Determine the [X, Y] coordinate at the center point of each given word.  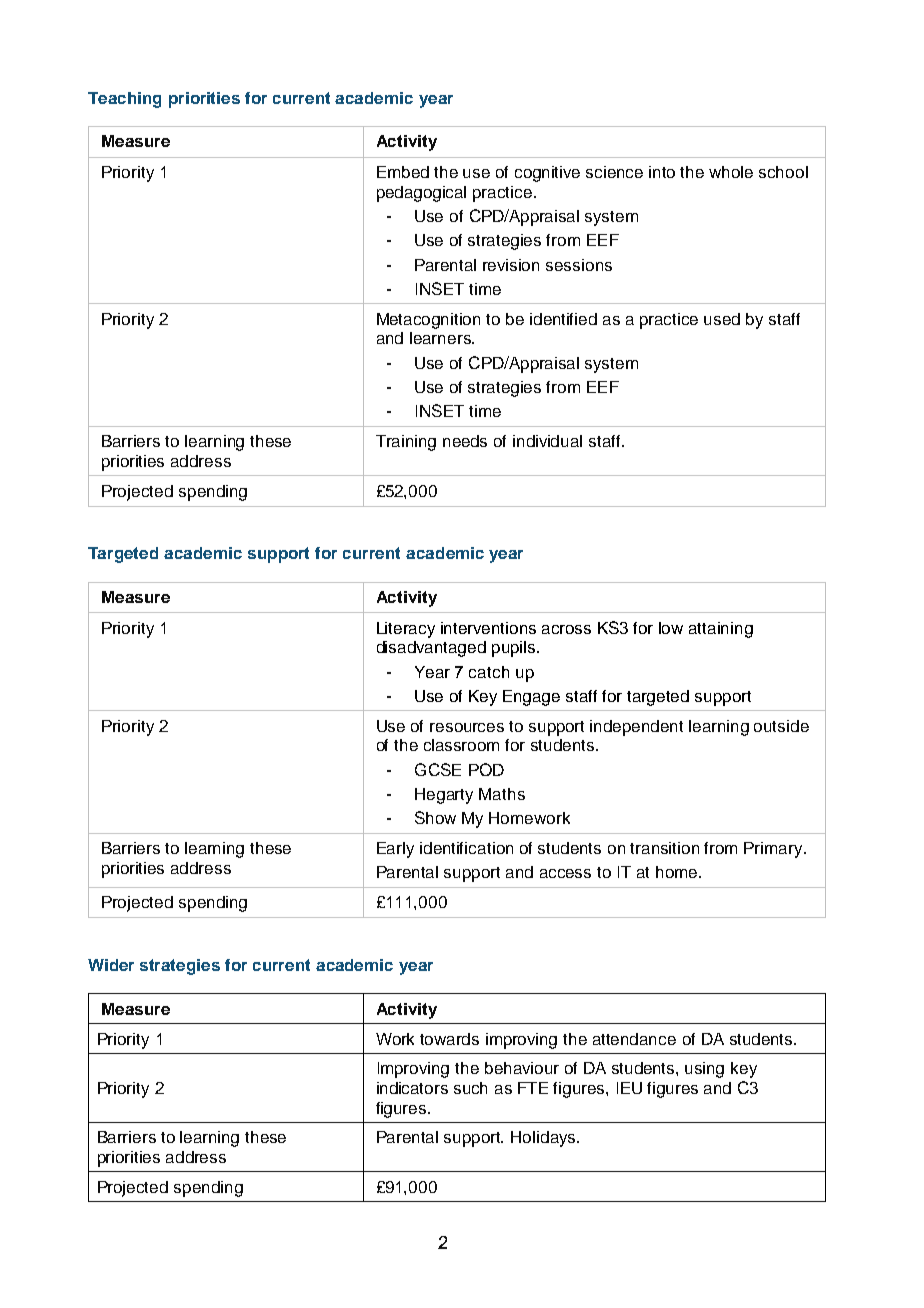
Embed [403, 172]
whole [731, 172]
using [704, 1070]
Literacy [406, 630]
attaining [721, 630]
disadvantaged [431, 649]
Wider [111, 965]
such [470, 1088]
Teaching [124, 100]
